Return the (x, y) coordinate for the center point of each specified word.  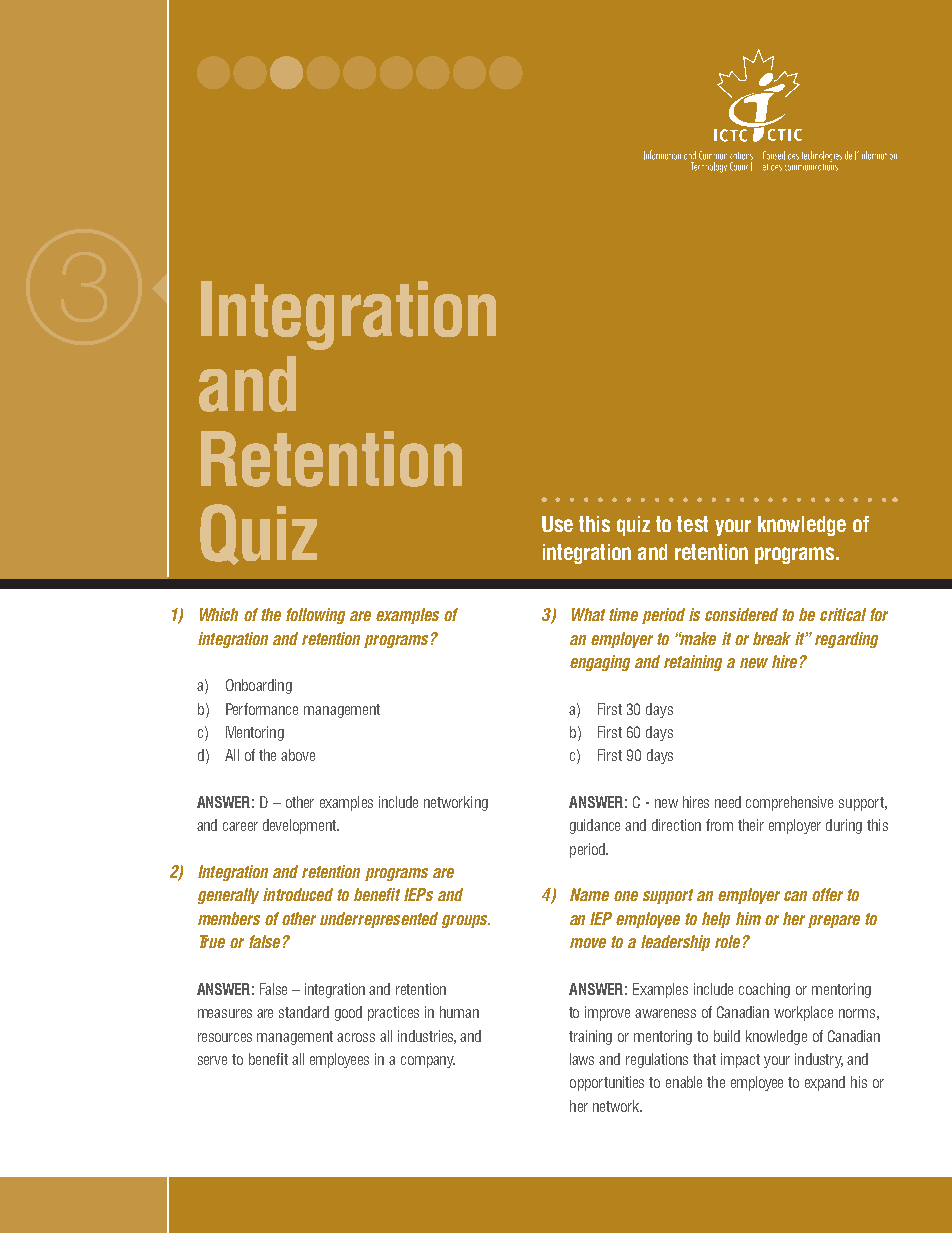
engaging (600, 663)
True (212, 941)
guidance (595, 826)
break (772, 638)
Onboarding (259, 686)
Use (557, 524)
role (727, 941)
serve (212, 1060)
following (315, 616)
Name (589, 894)
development (301, 826)
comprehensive (789, 803)
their (751, 825)
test (692, 524)
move (588, 943)
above (298, 755)
